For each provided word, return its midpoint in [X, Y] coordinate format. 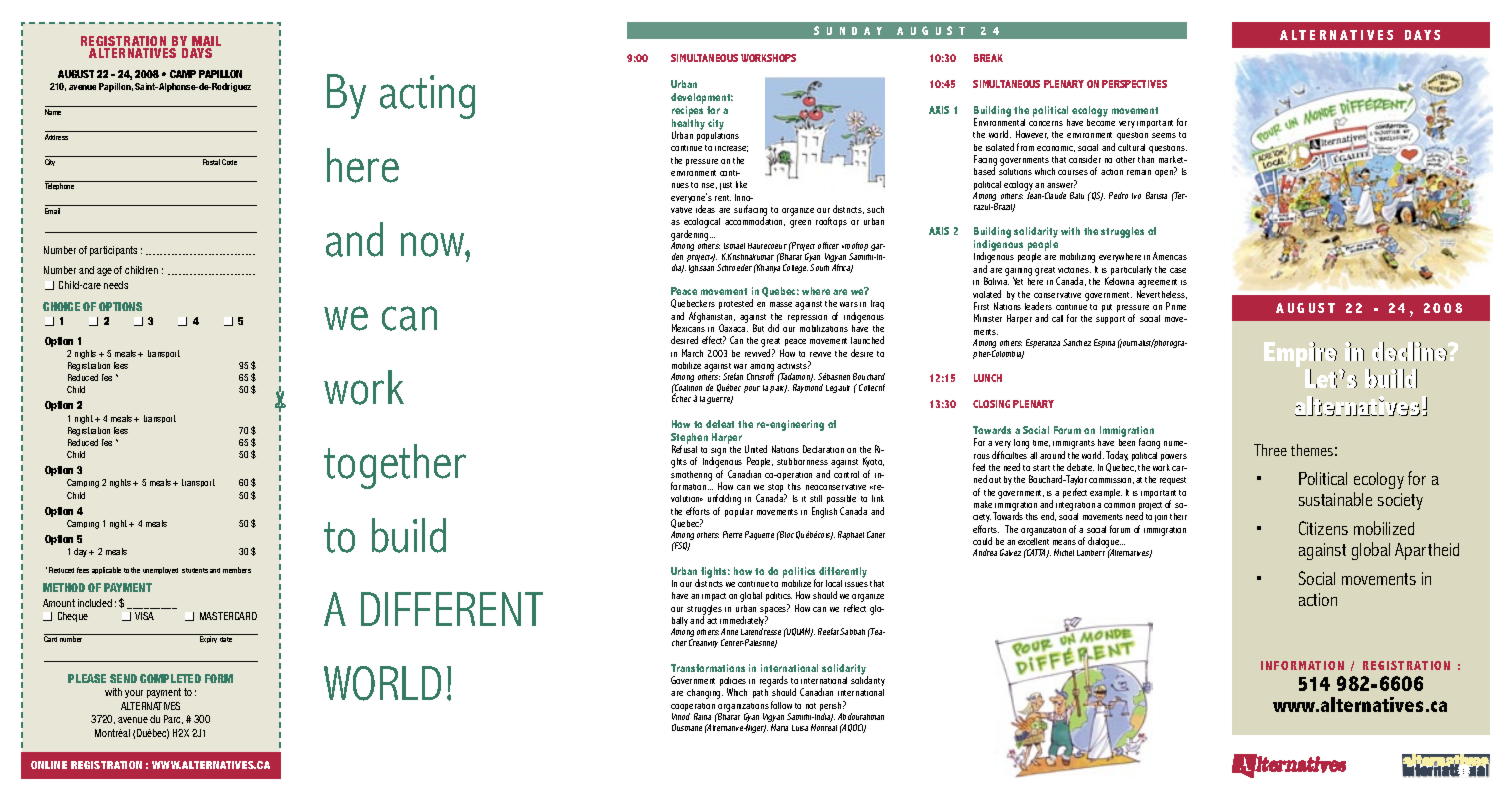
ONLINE [49, 765]
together [395, 466]
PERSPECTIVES [1134, 84]
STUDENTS [195, 570]
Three [1270, 450]
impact [714, 597]
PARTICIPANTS [113, 251]
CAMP [183, 74]
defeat [720, 424]
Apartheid [1427, 551]
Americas [1170, 256]
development [702, 98]
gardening [691, 236]
